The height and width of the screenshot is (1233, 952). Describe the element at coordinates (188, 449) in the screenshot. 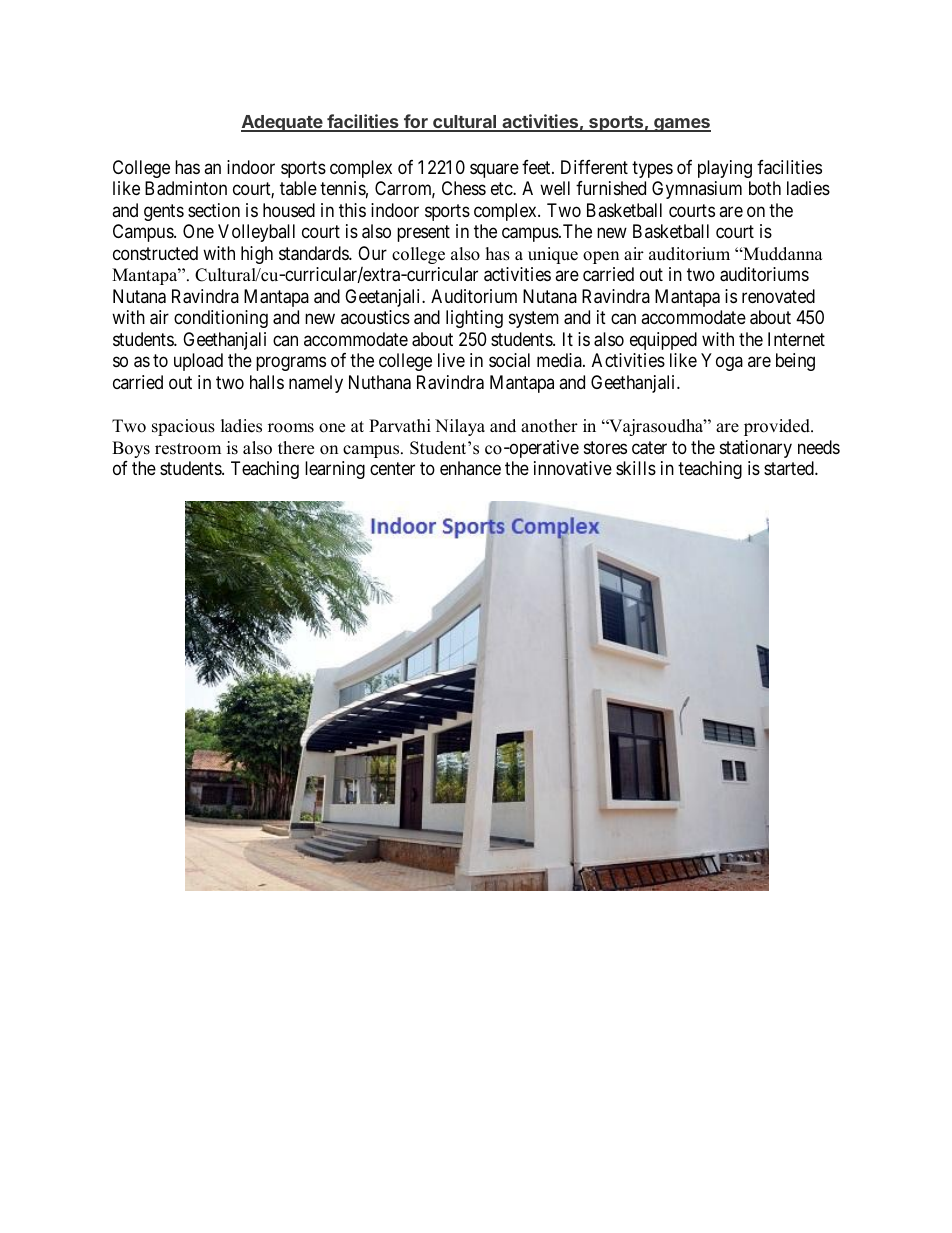

I see `restroom` at that location.
